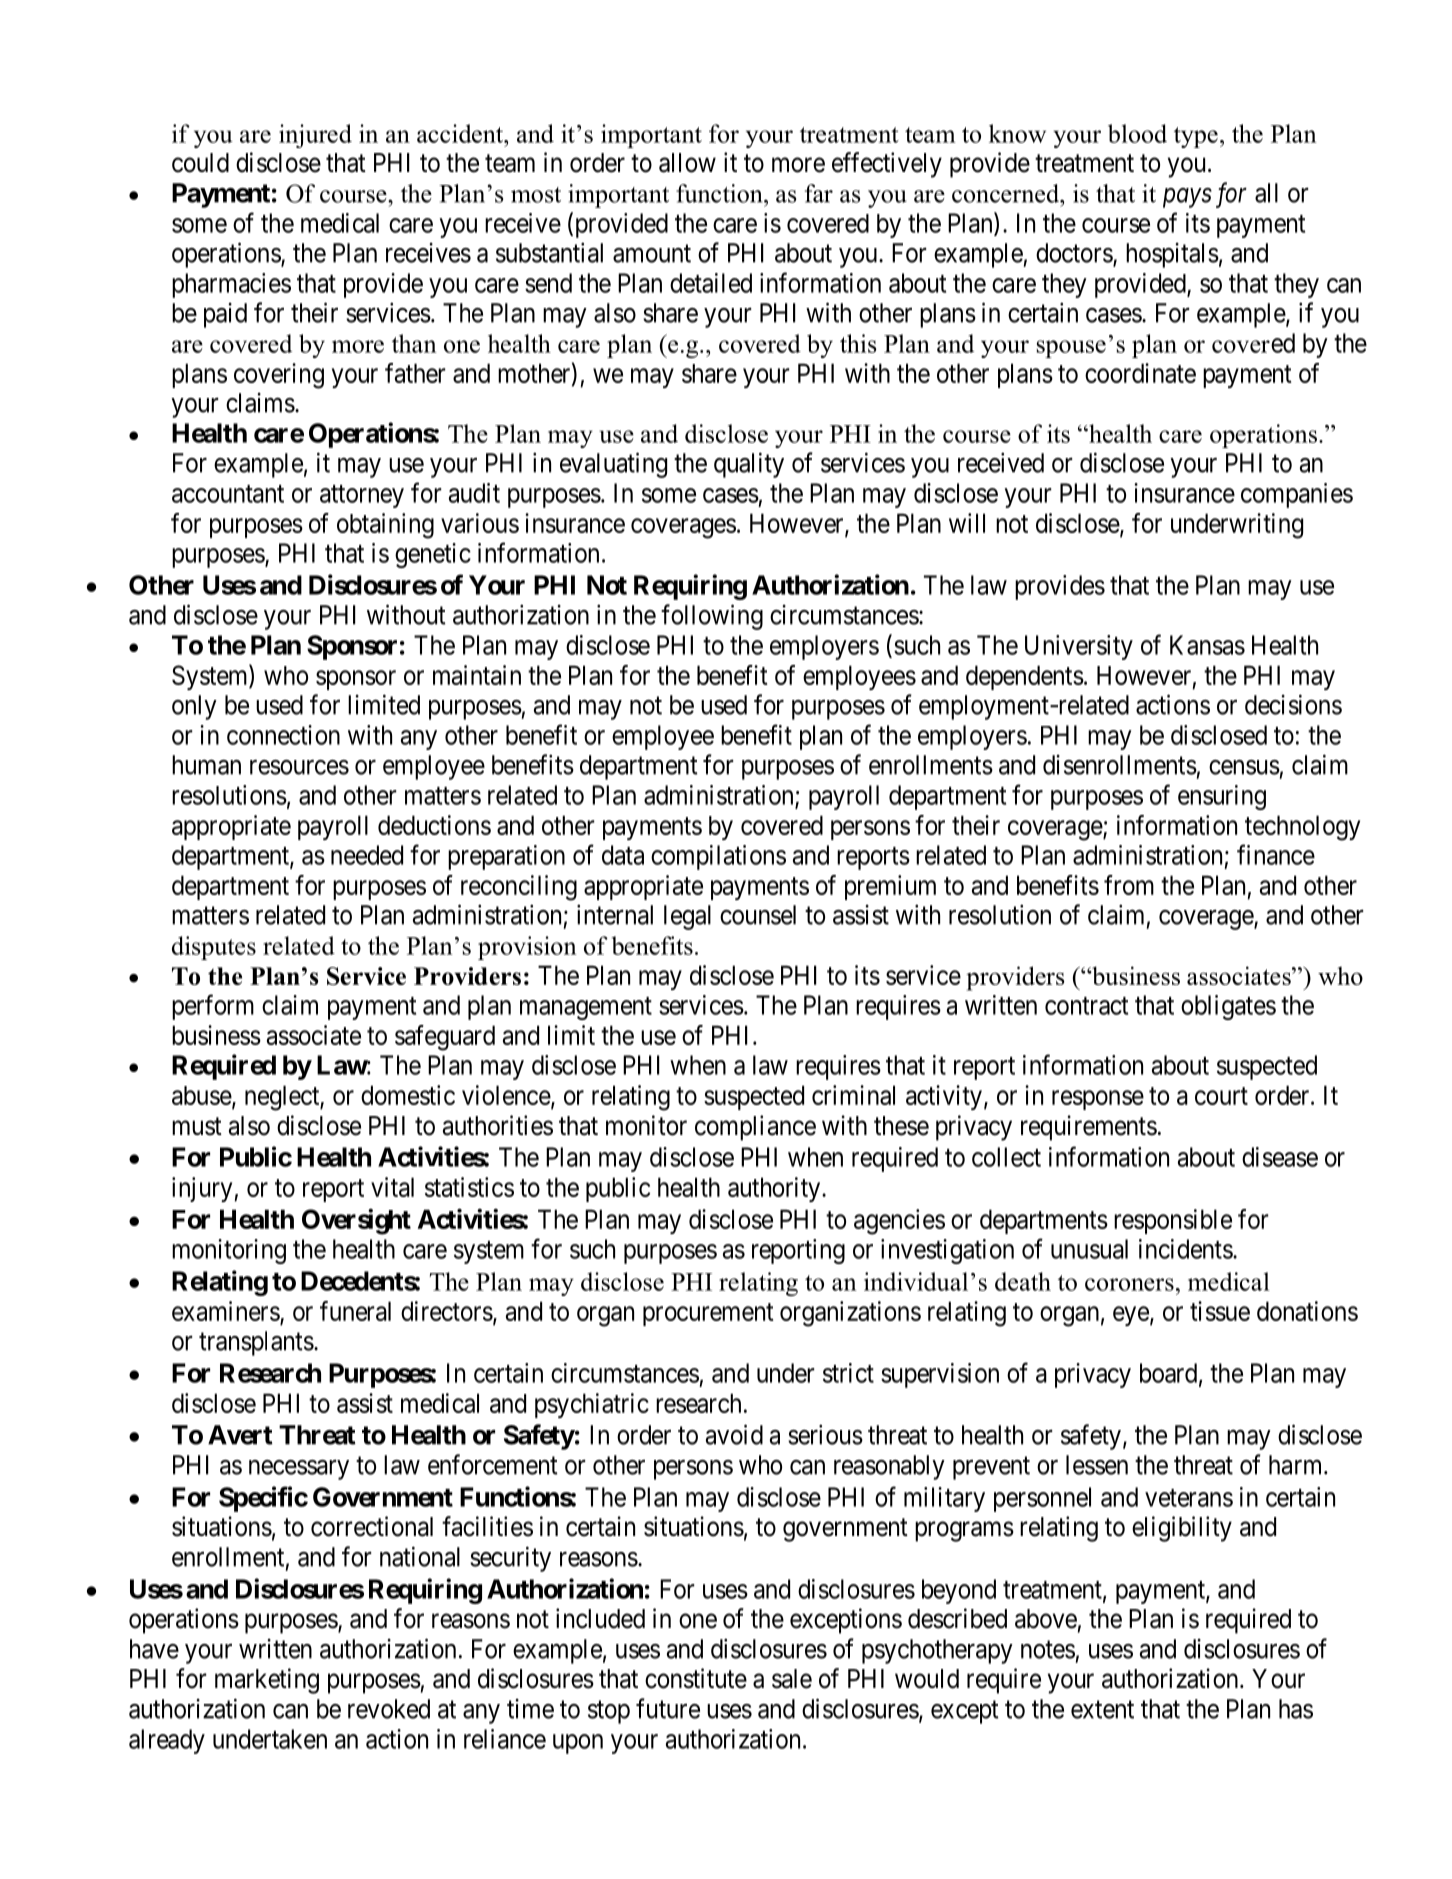 This image has width=1452, height=1879. What do you see at coordinates (734, 1434) in the image?
I see `avoid` at bounding box center [734, 1434].
